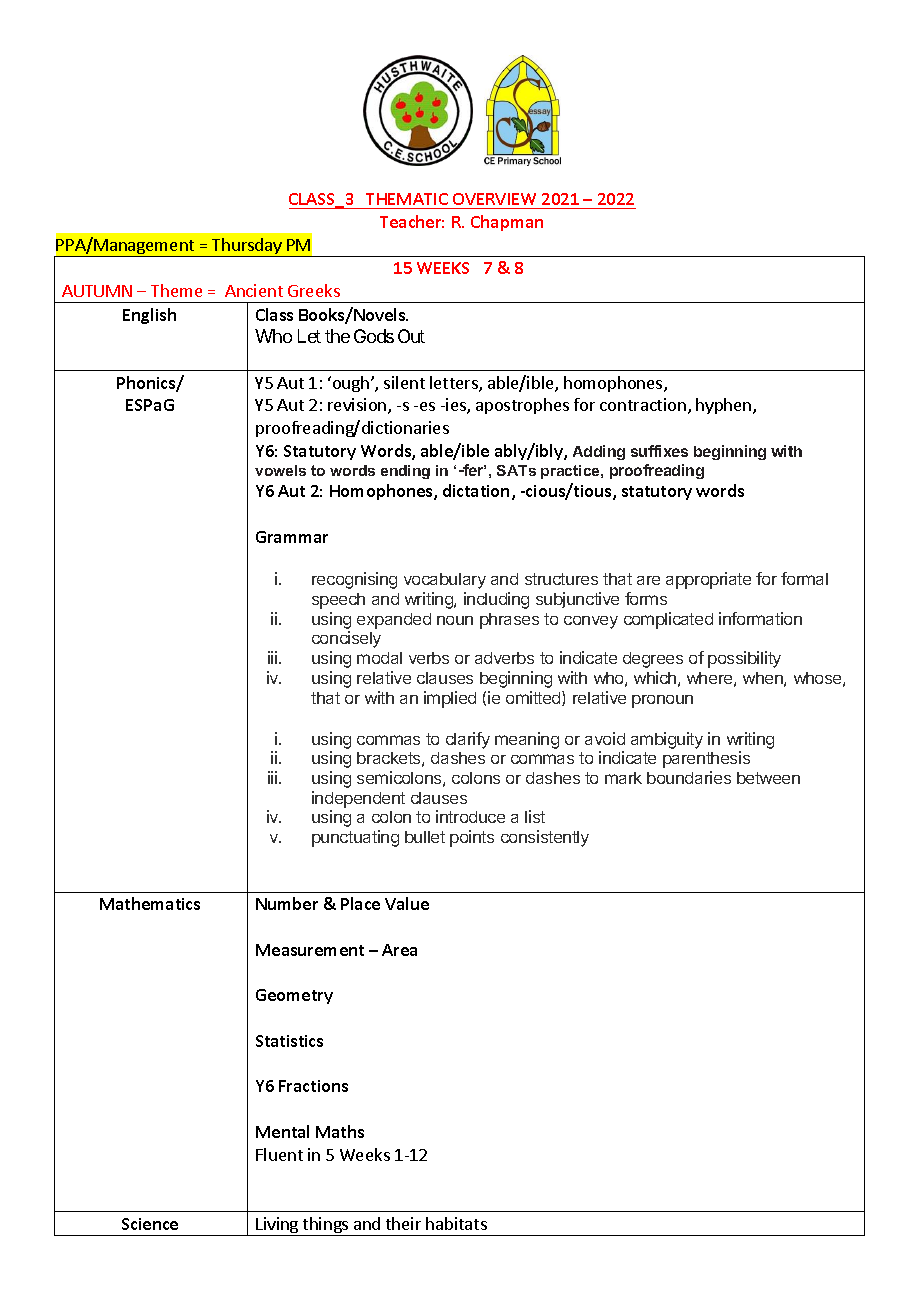 The width and height of the screenshot is (924, 1308). Describe the element at coordinates (659, 451) in the screenshot. I see `suffixes` at that location.
